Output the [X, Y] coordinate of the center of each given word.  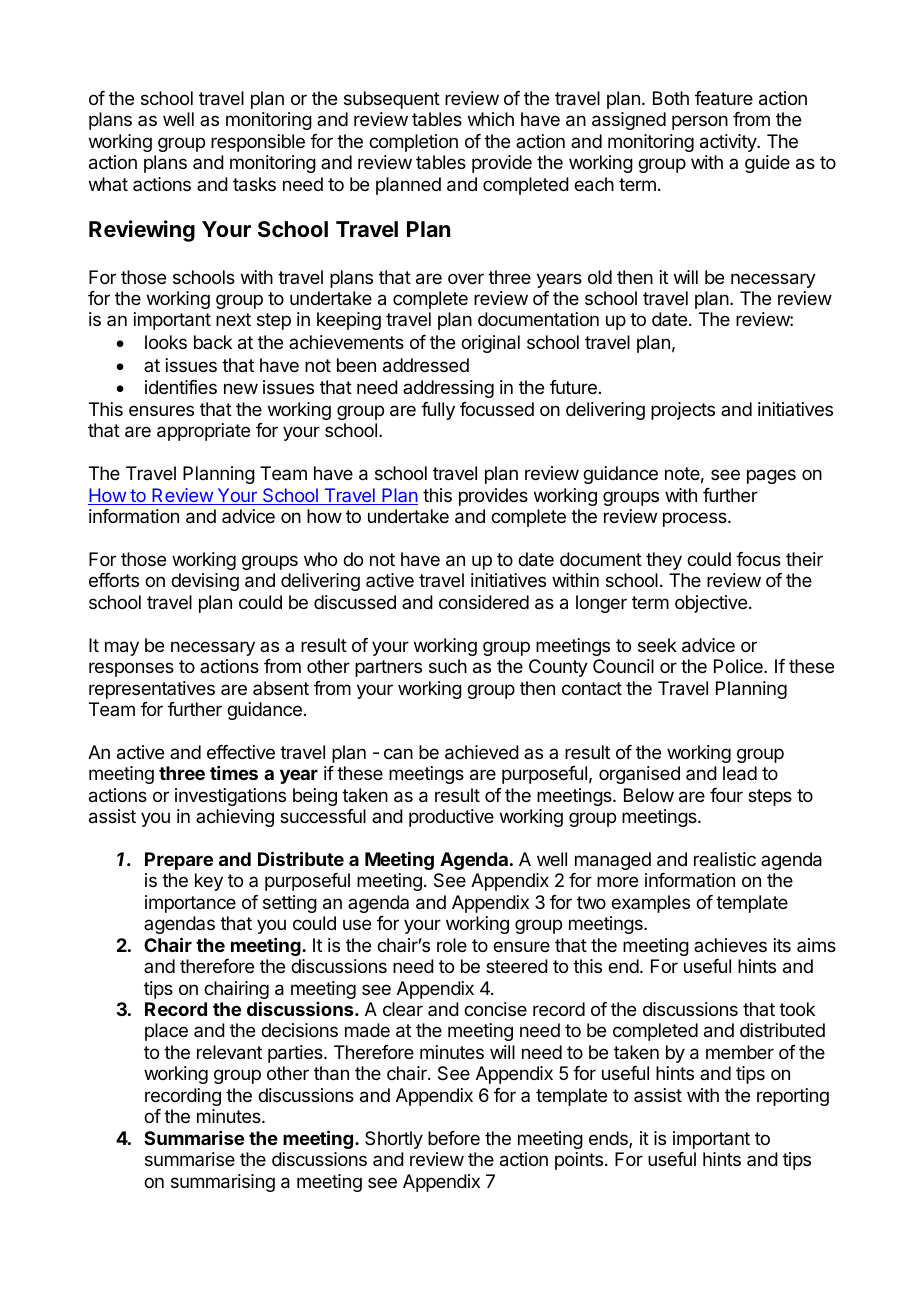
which [491, 119]
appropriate [203, 432]
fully [438, 411]
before [454, 1138]
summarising [223, 1183]
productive [451, 818]
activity [729, 143]
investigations [230, 797]
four [726, 795]
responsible [258, 143]
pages [771, 476]
